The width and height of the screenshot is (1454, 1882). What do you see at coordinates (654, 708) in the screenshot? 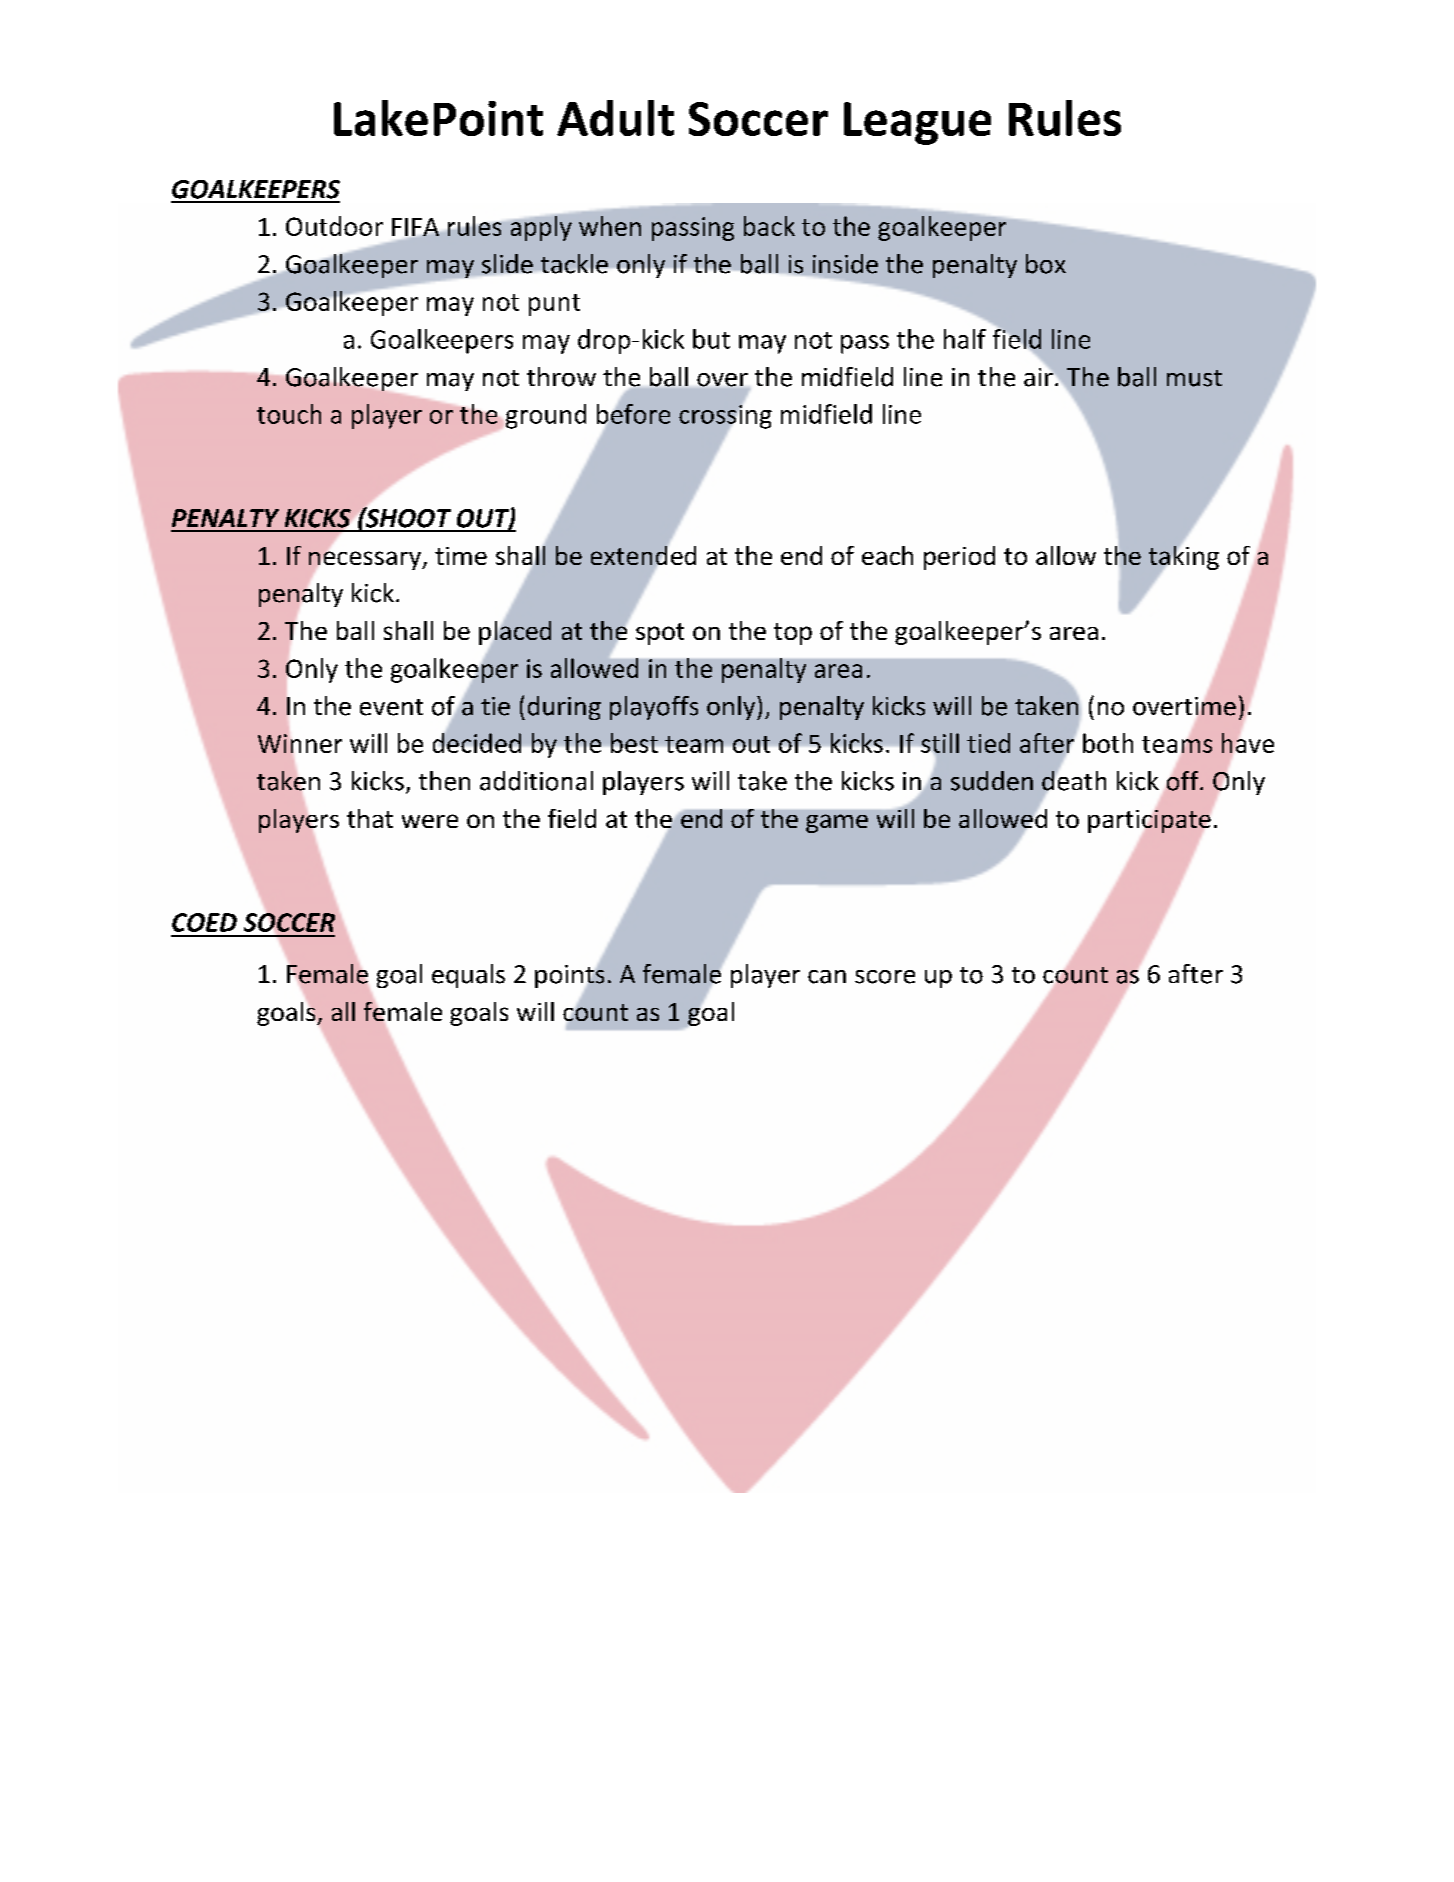
I see `playoffs` at bounding box center [654, 708].
